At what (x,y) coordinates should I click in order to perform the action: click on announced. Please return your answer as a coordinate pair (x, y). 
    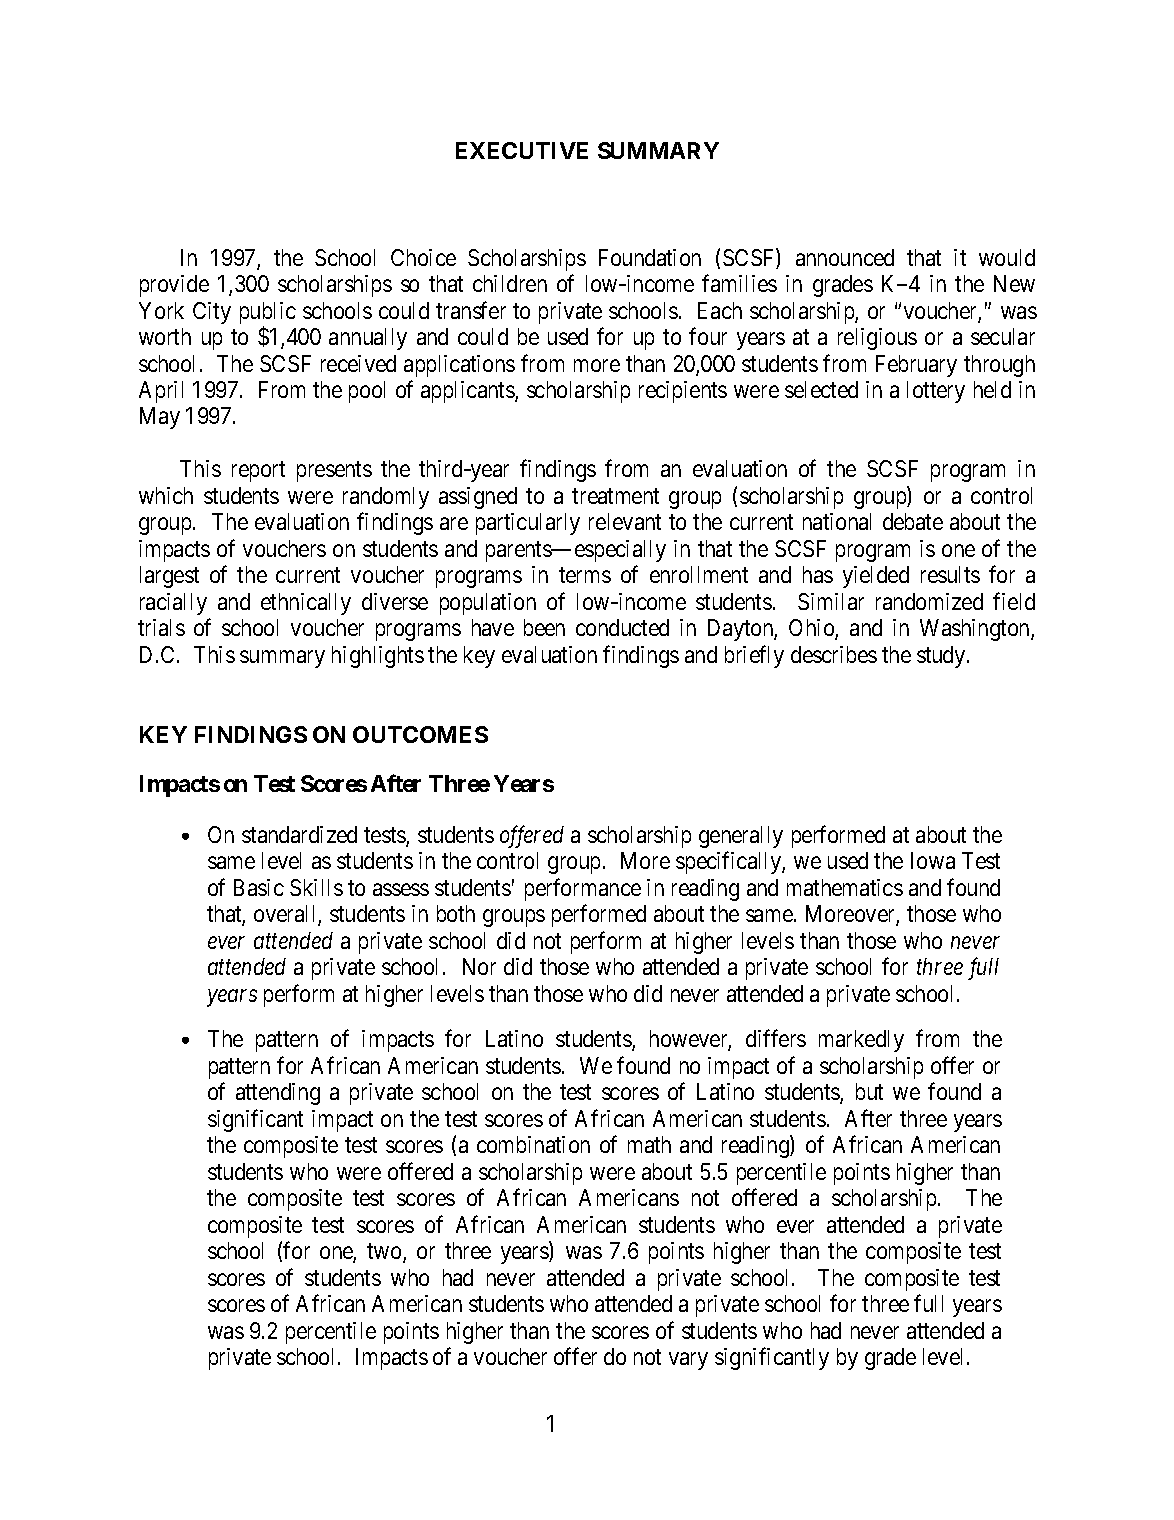
    Looking at the image, I should click on (845, 257).
